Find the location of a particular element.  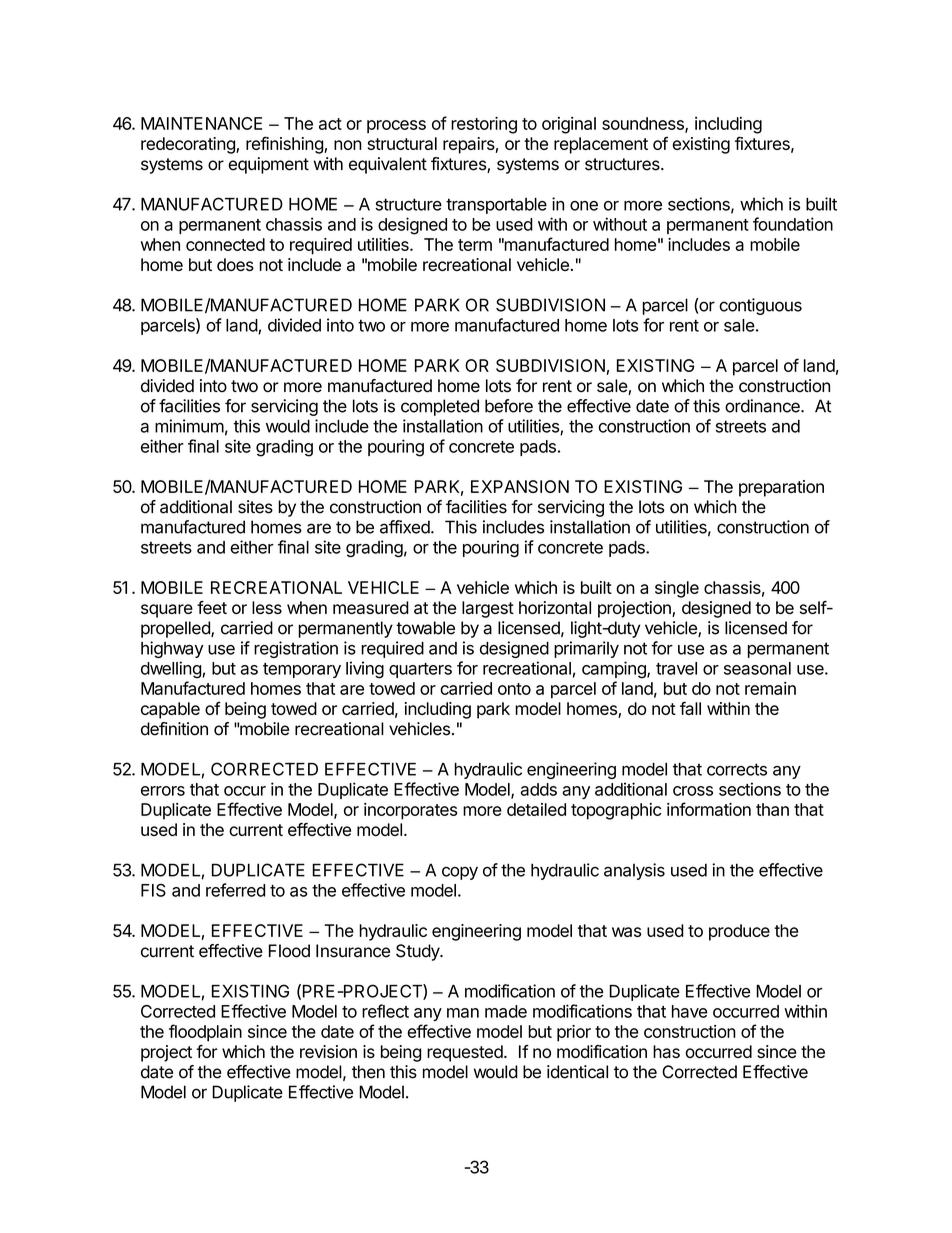

redecorating is located at coordinates (189, 145).
